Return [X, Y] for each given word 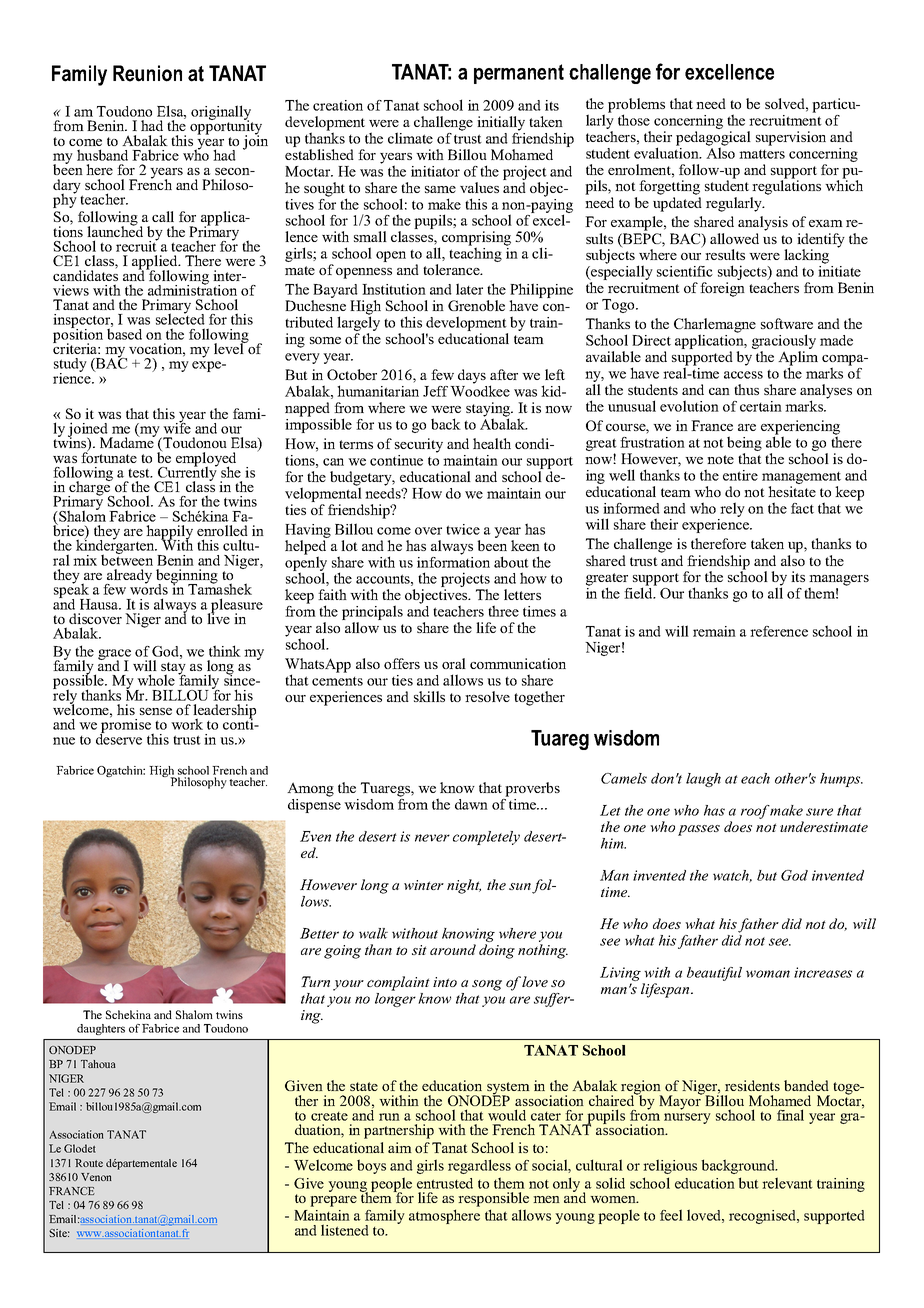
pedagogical [713, 139]
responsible [493, 1199]
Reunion [147, 73]
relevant [787, 1183]
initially [501, 123]
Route [89, 1163]
